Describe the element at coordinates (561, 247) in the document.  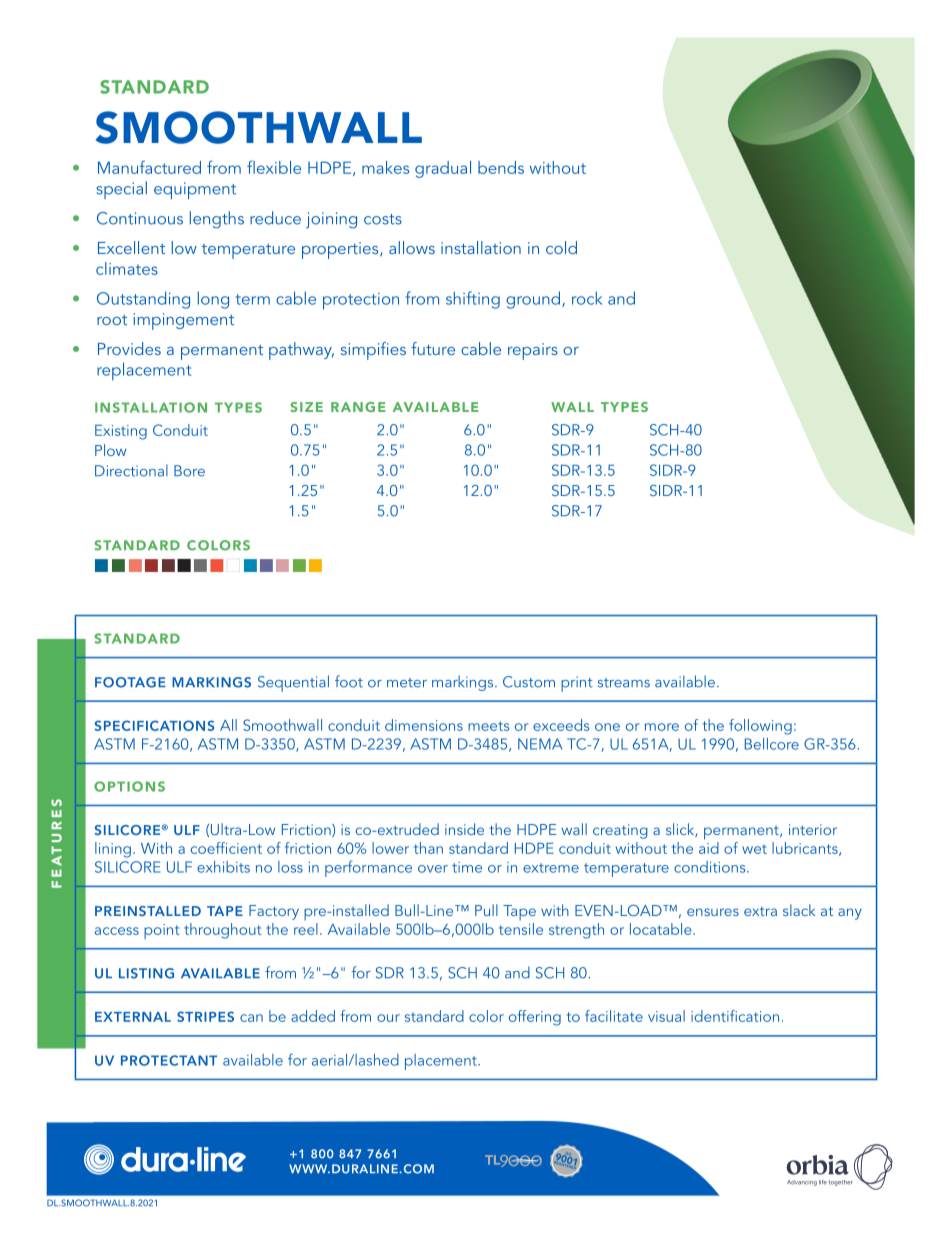
I see `cold` at that location.
